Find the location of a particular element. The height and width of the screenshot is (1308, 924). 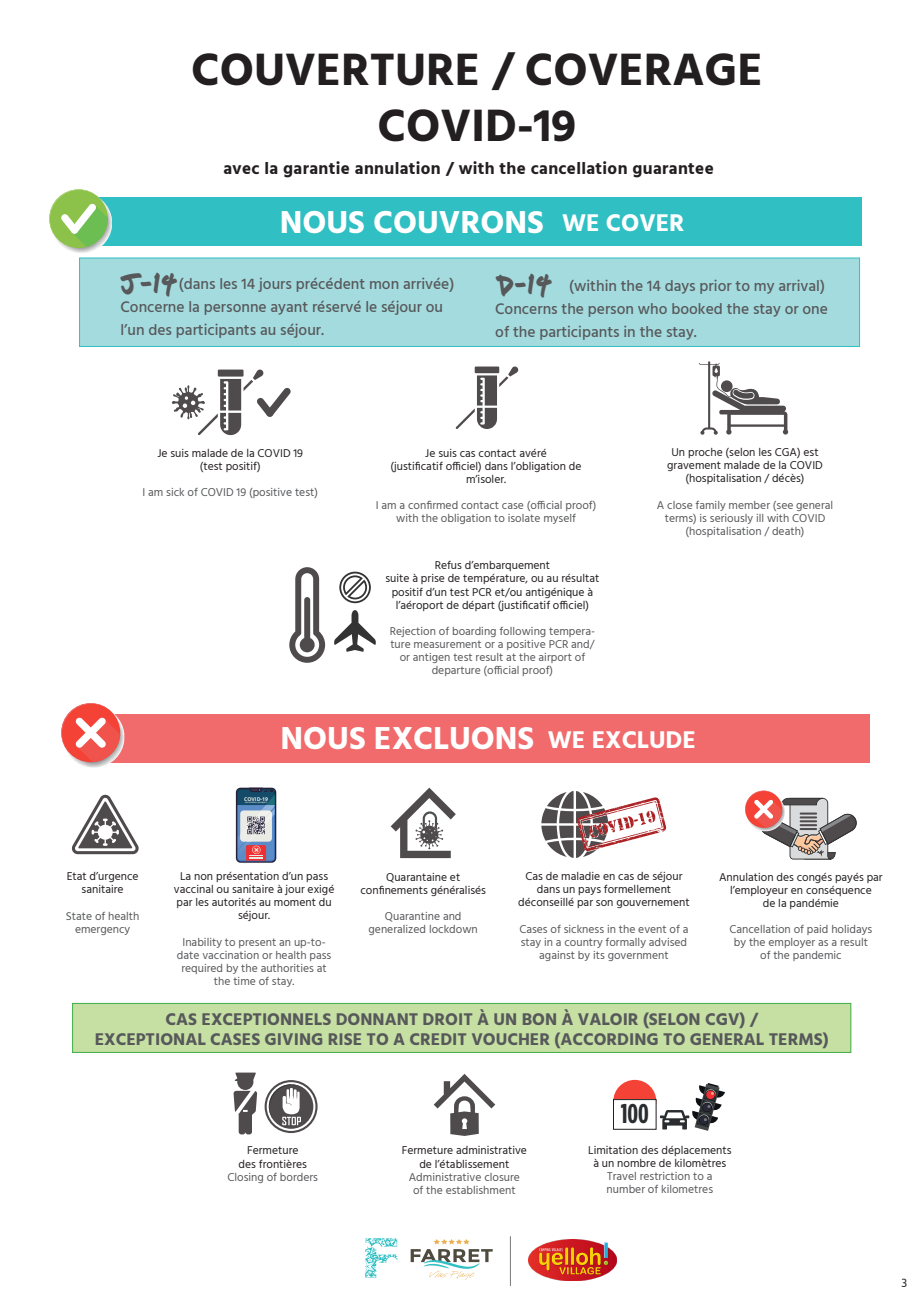

seriously is located at coordinates (731, 519).
